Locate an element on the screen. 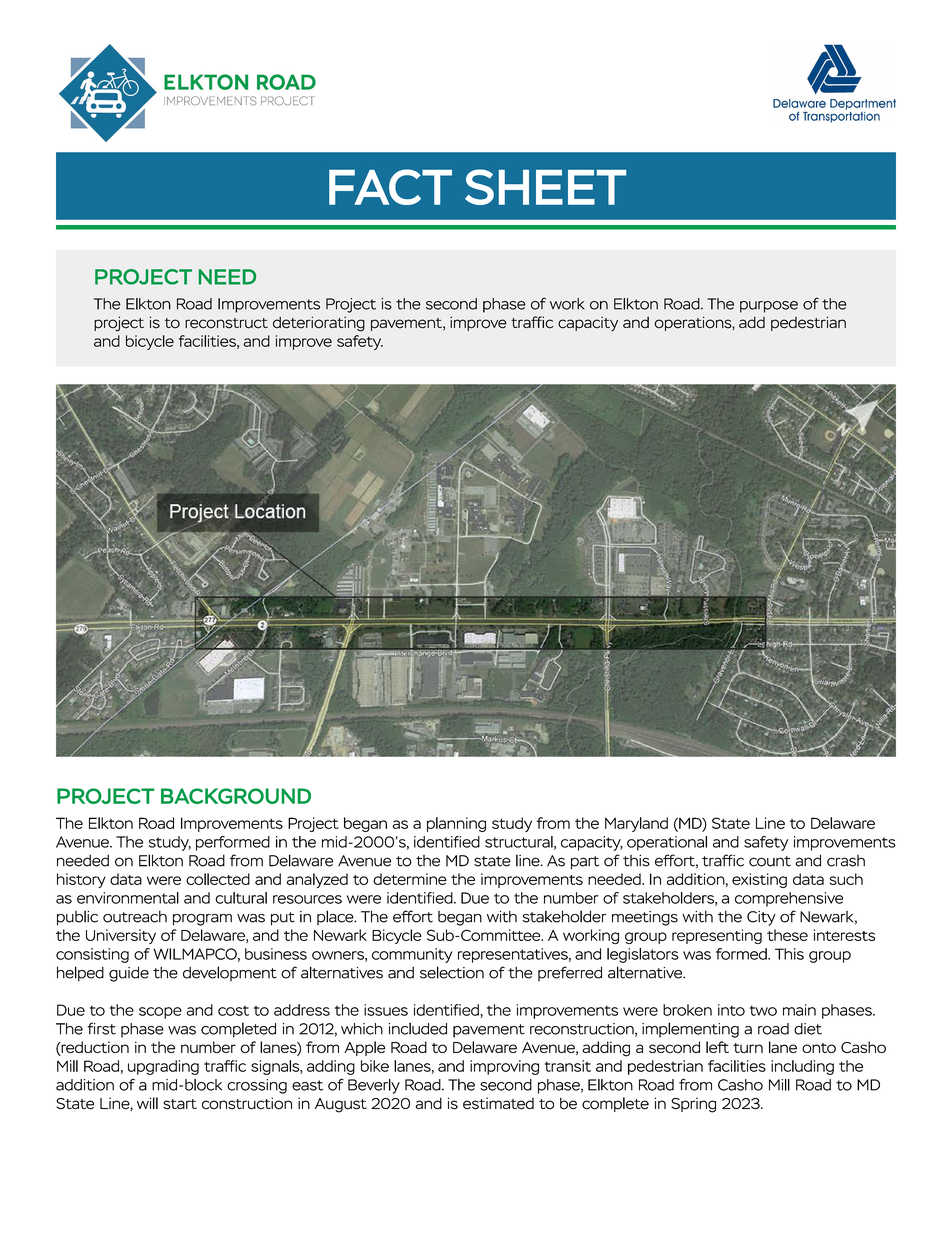 This screenshot has height=1233, width=952. deteriorating is located at coordinates (319, 324).
